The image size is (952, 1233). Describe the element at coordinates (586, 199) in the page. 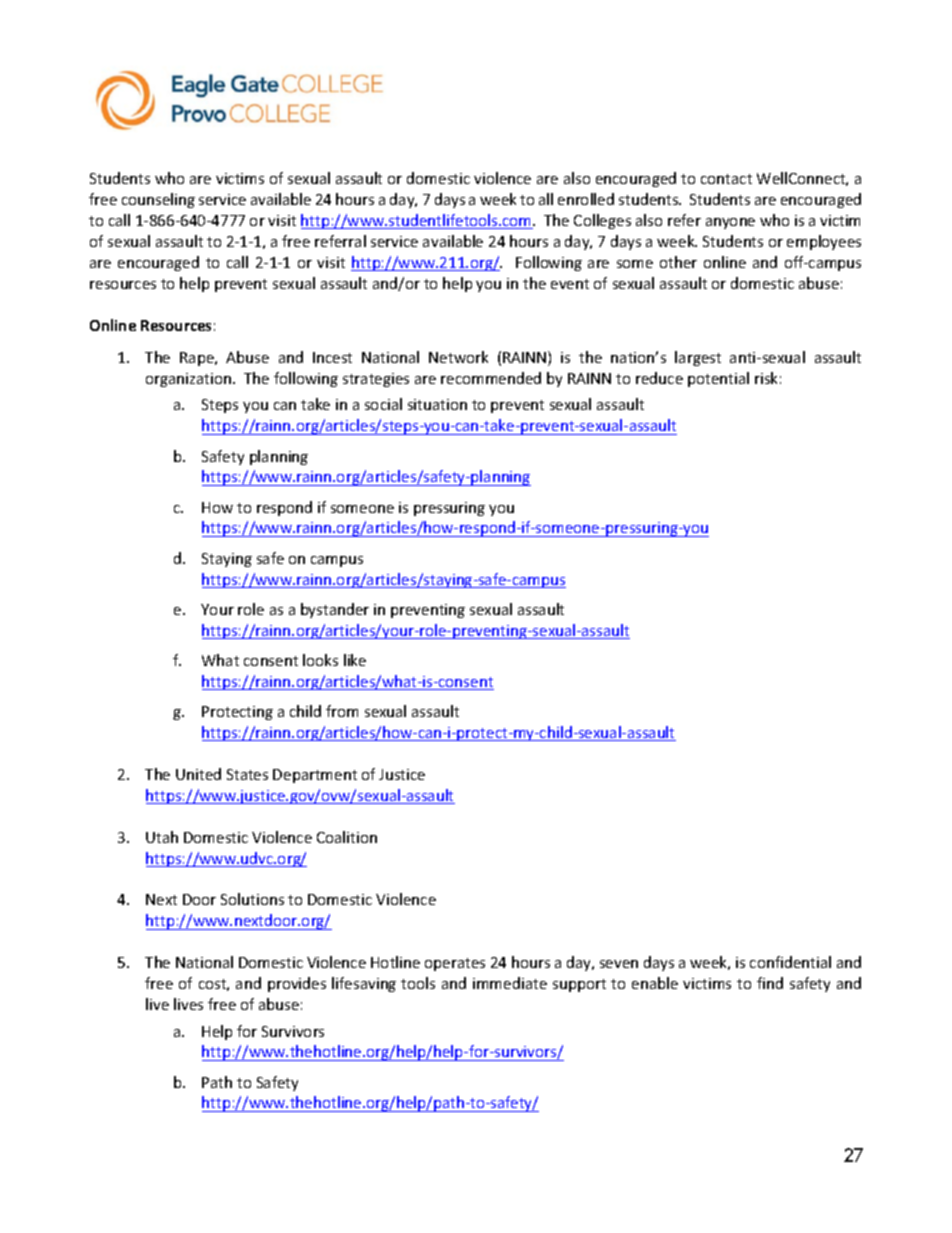

I see `enrolled` at that location.
